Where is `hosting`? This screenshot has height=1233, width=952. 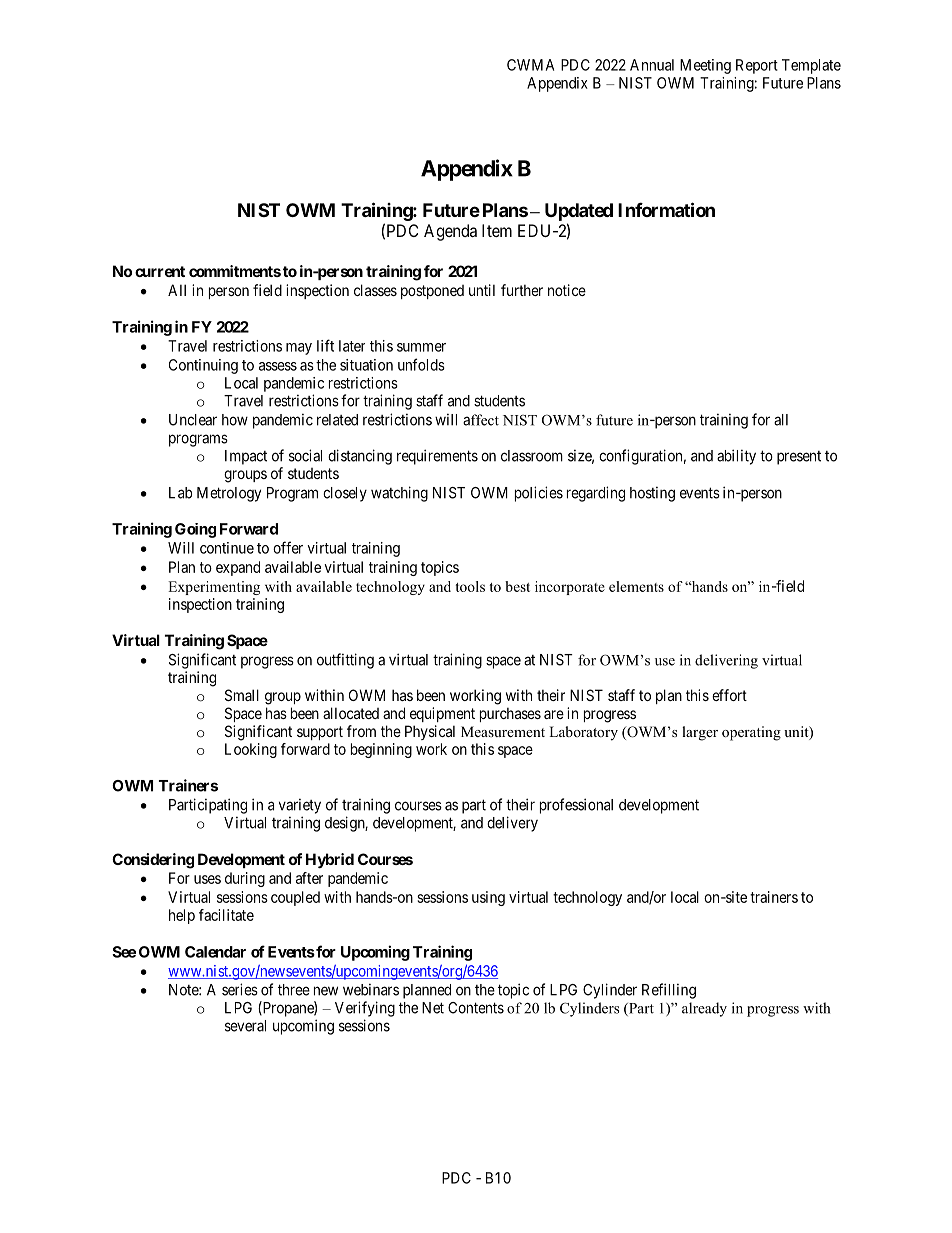 hosting is located at coordinates (652, 494).
